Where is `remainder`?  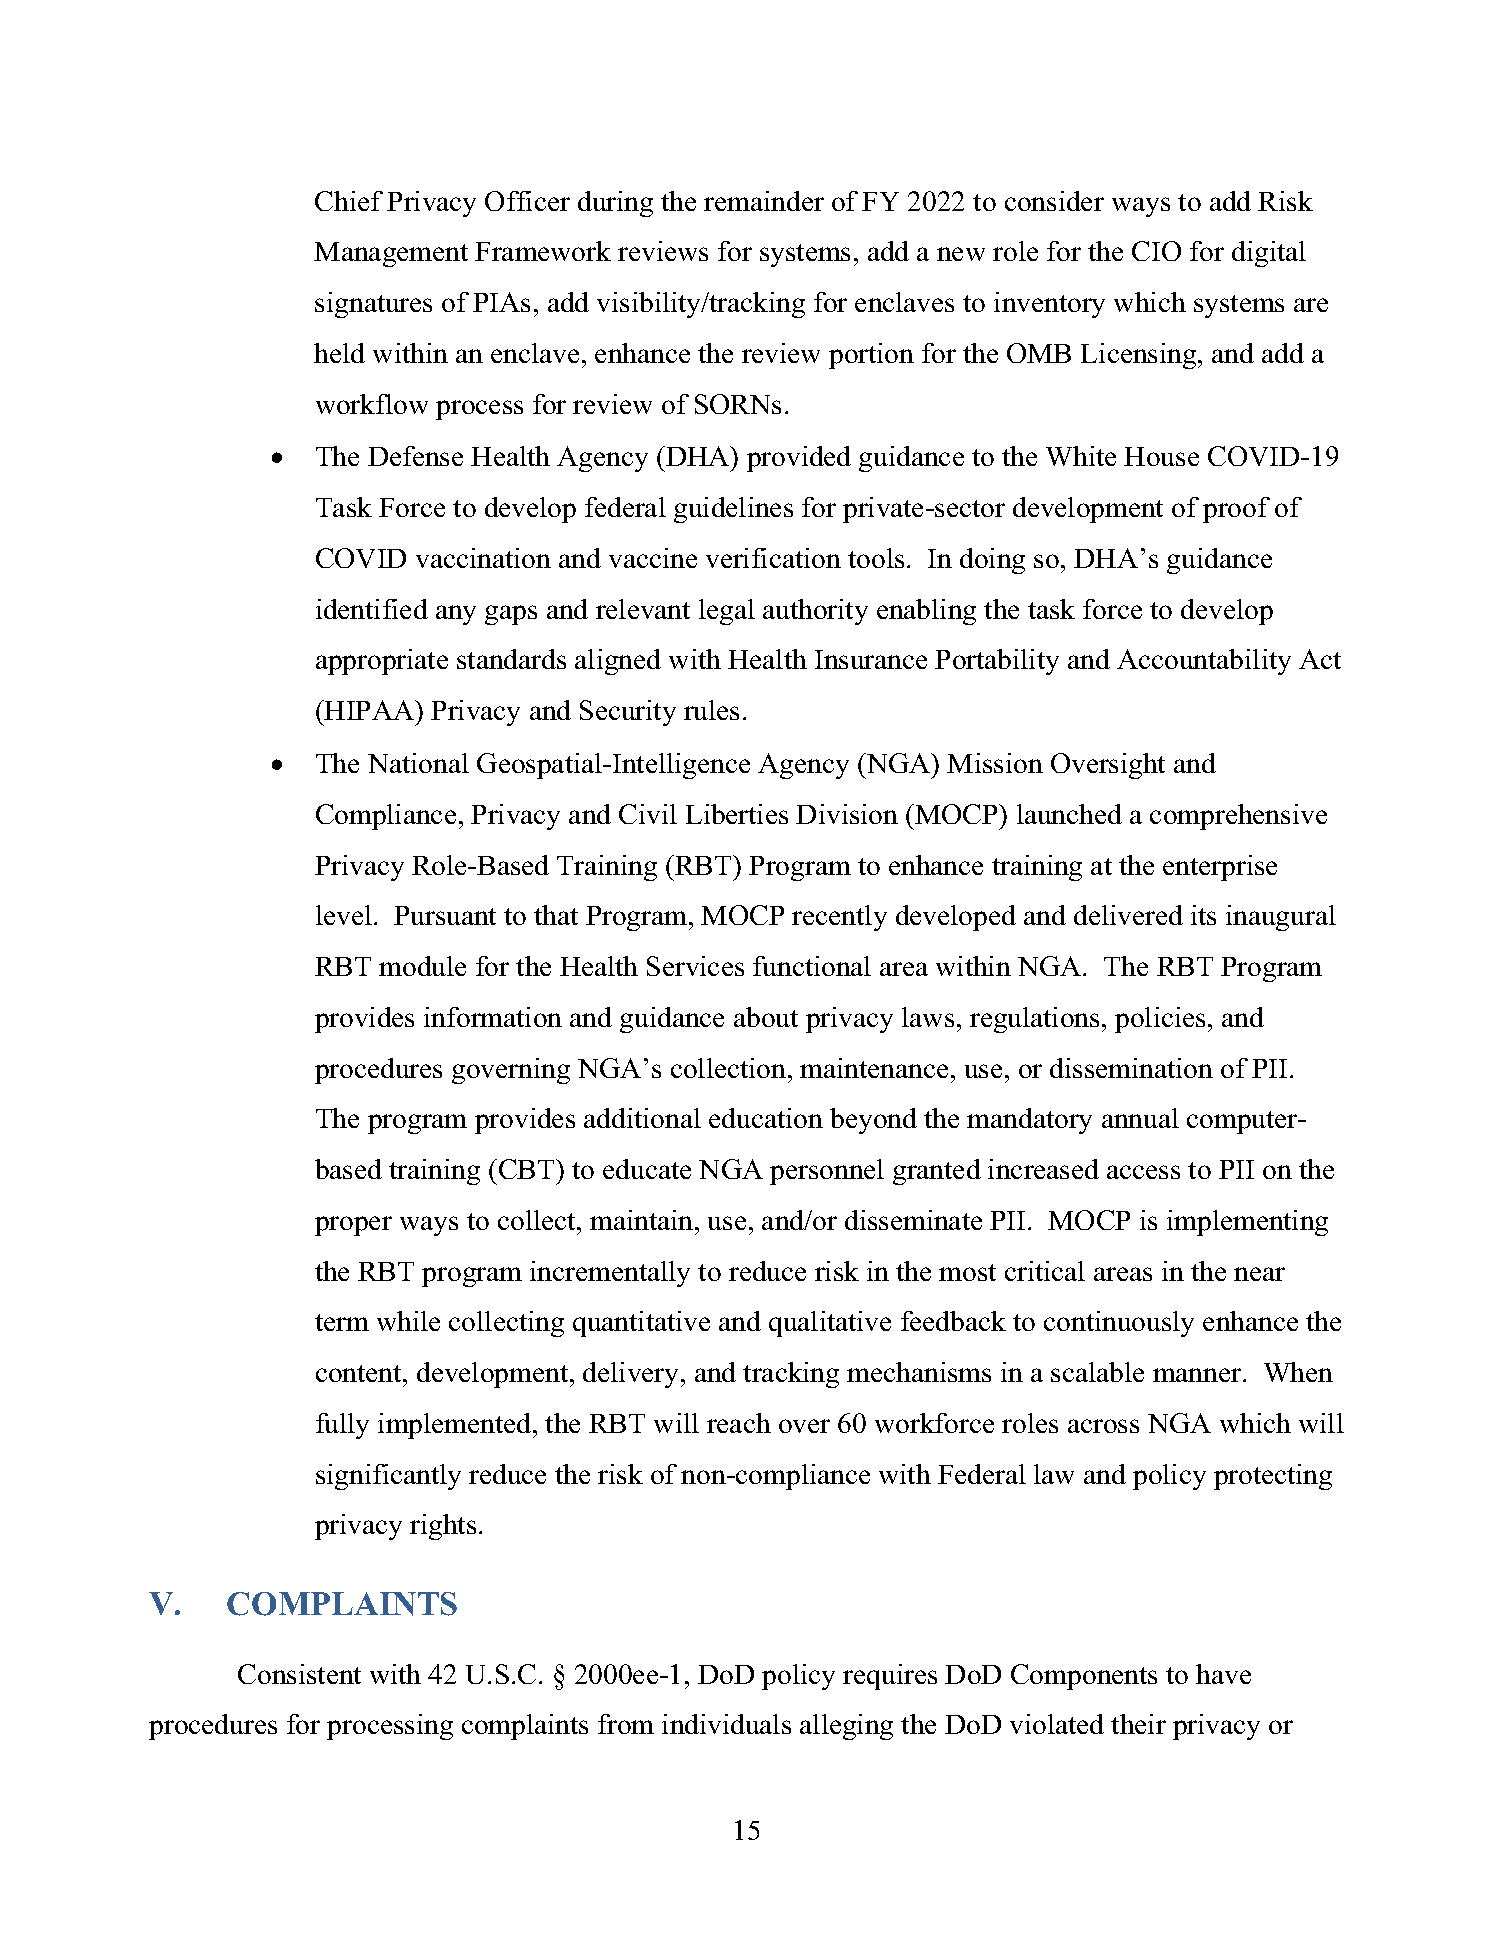
remainder is located at coordinates (764, 201).
